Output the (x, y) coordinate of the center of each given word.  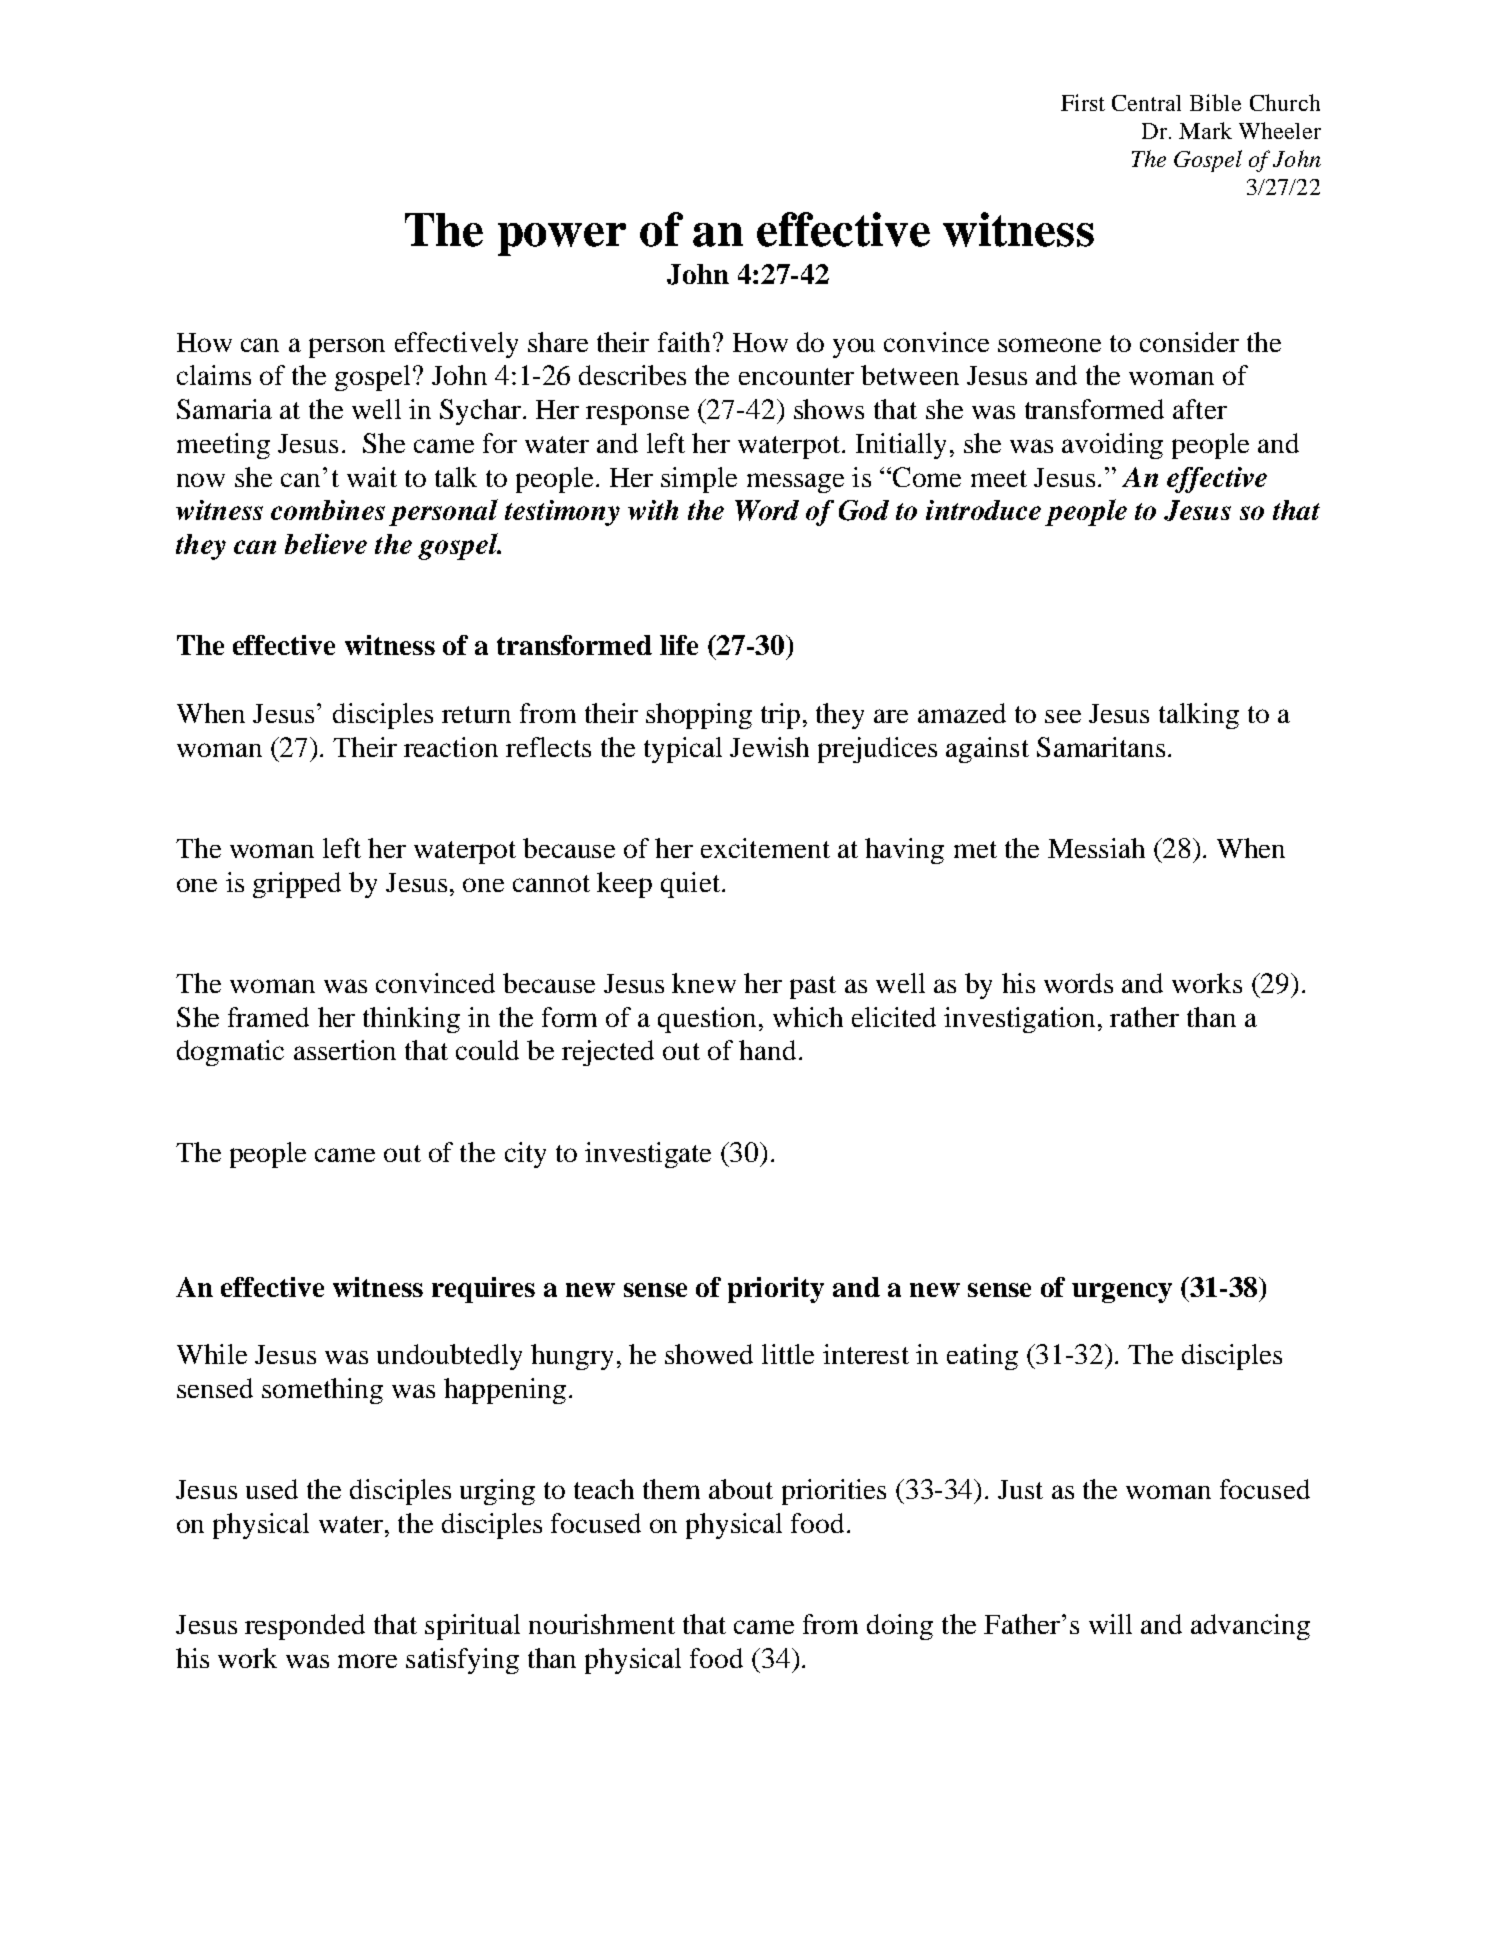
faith (686, 342)
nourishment (602, 1624)
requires (483, 1290)
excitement (765, 848)
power (562, 239)
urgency (1122, 1293)
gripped (297, 885)
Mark (1205, 130)
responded (305, 1627)
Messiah (1096, 848)
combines (328, 510)
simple (699, 480)
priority (776, 1290)
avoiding (1112, 446)
